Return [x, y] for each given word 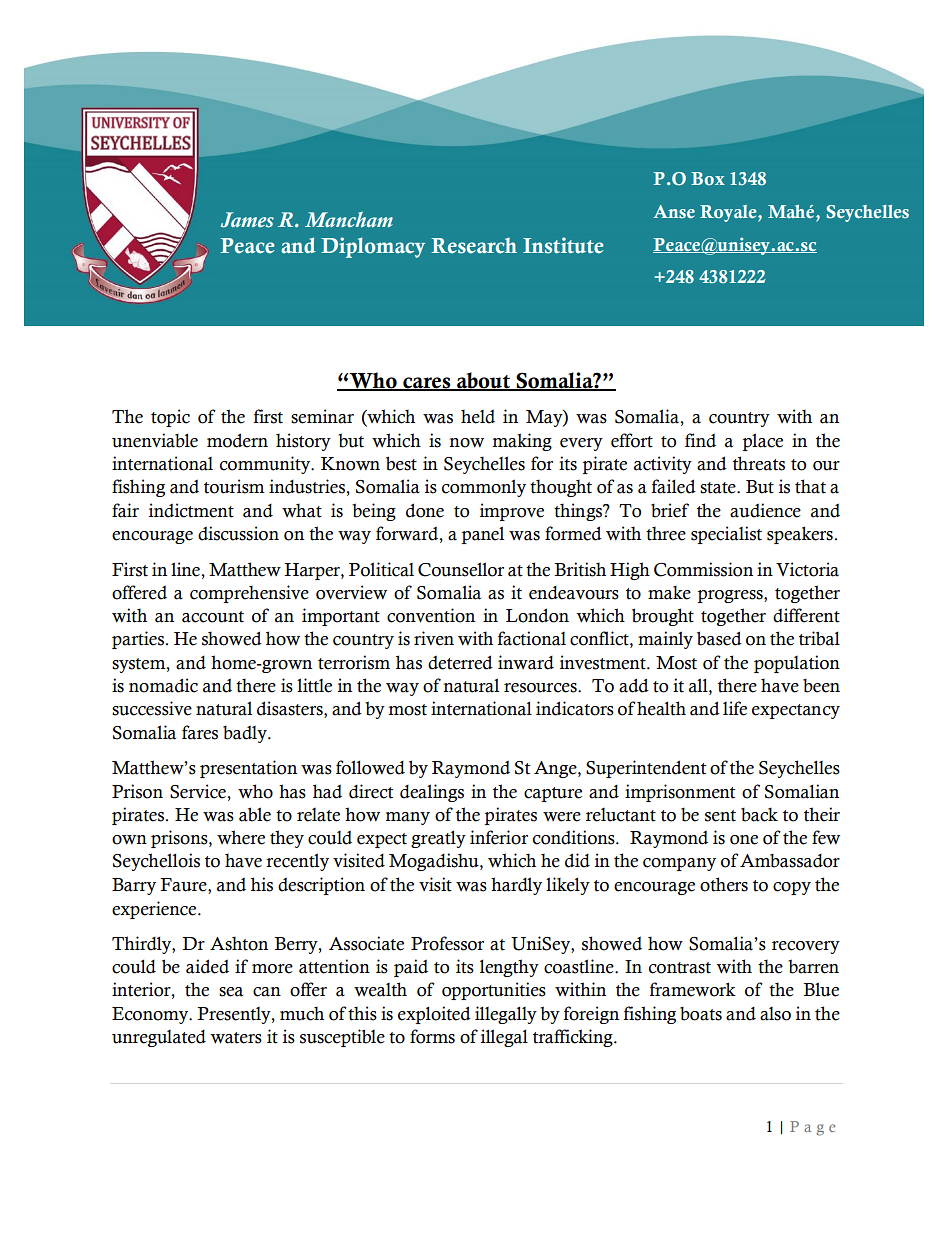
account [213, 617]
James [247, 220]
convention [431, 615]
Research [474, 245]
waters [236, 1038]
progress [731, 596]
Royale [729, 213]
